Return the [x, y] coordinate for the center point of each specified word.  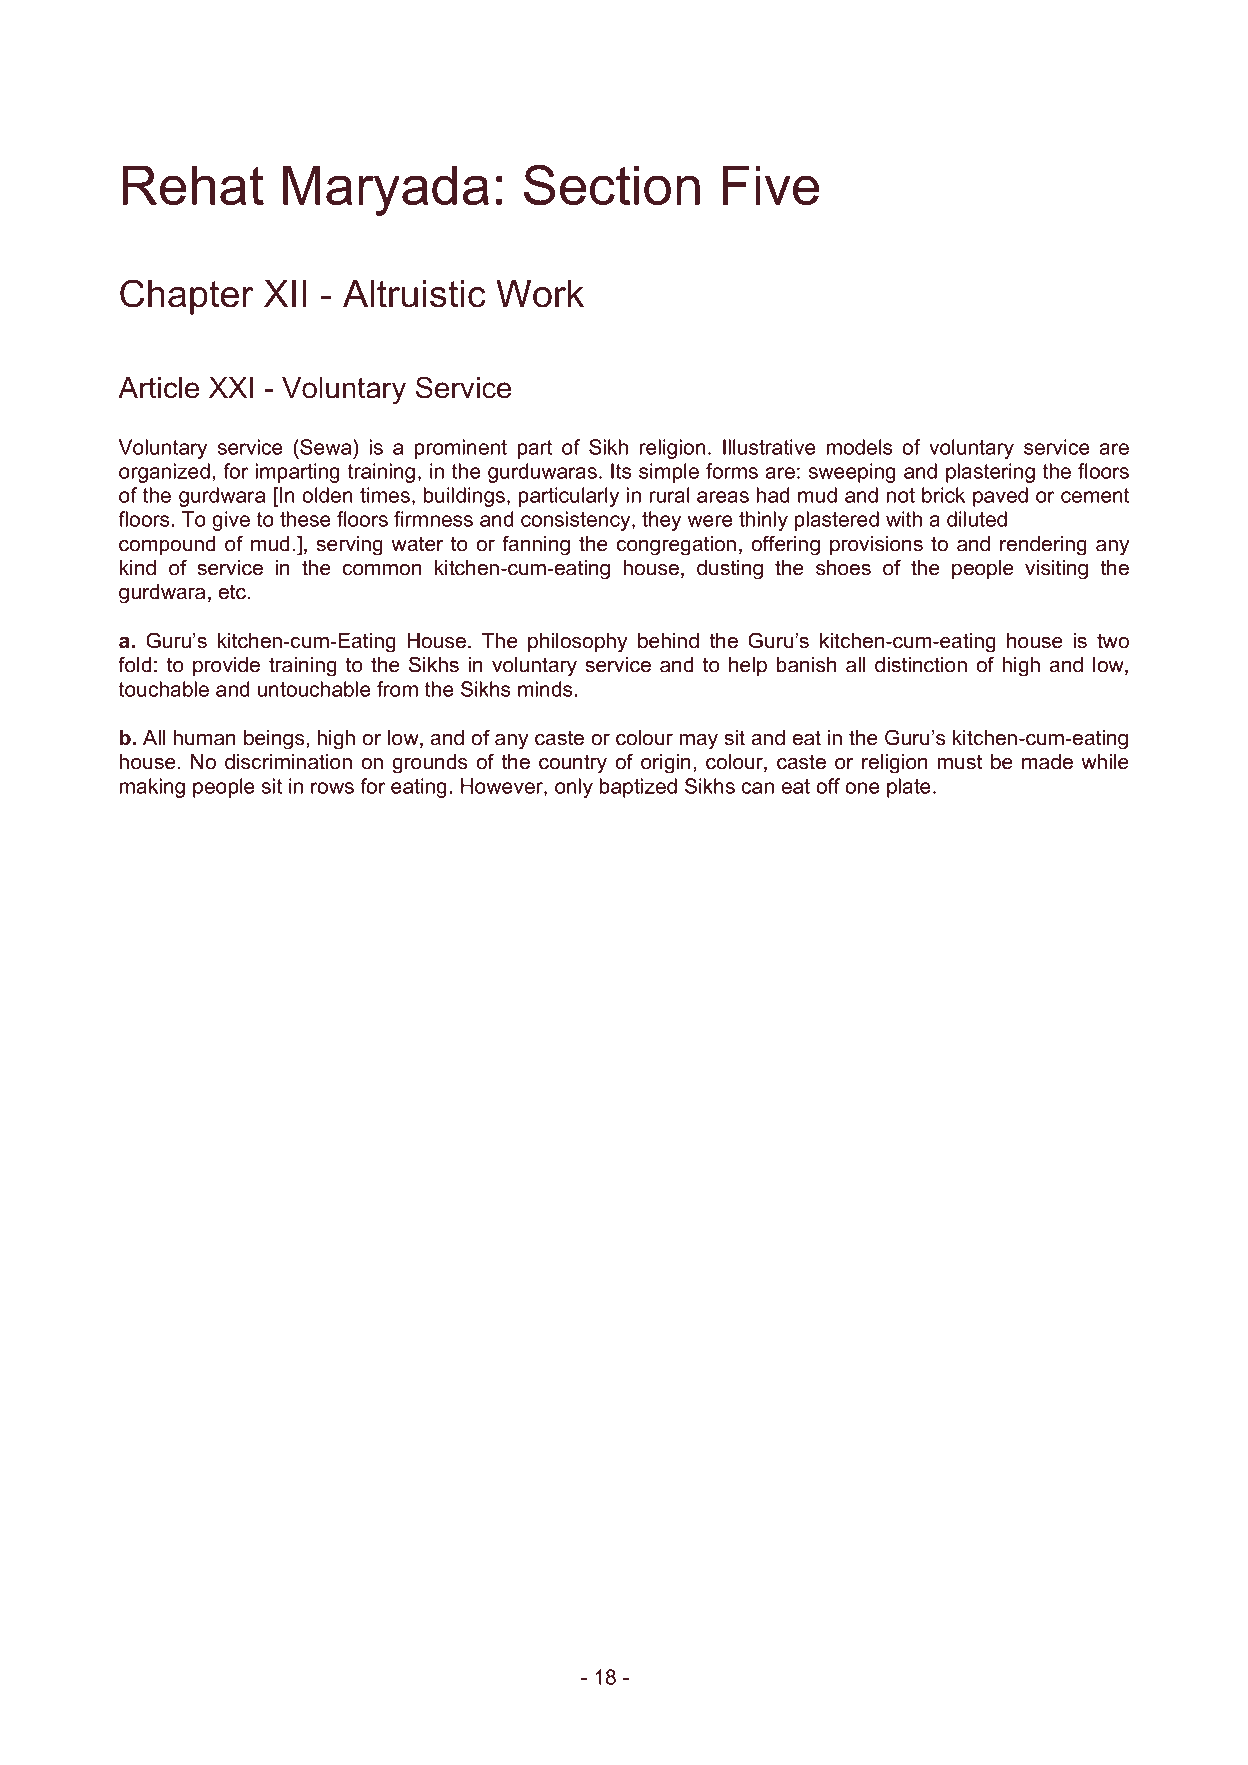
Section [612, 185]
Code [833, 87]
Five [771, 185]
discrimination [288, 762]
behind [668, 641]
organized [164, 473]
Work [540, 294]
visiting [1056, 570]
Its [621, 471]
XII [285, 293]
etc [233, 592]
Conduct [927, 87]
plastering [990, 473]
